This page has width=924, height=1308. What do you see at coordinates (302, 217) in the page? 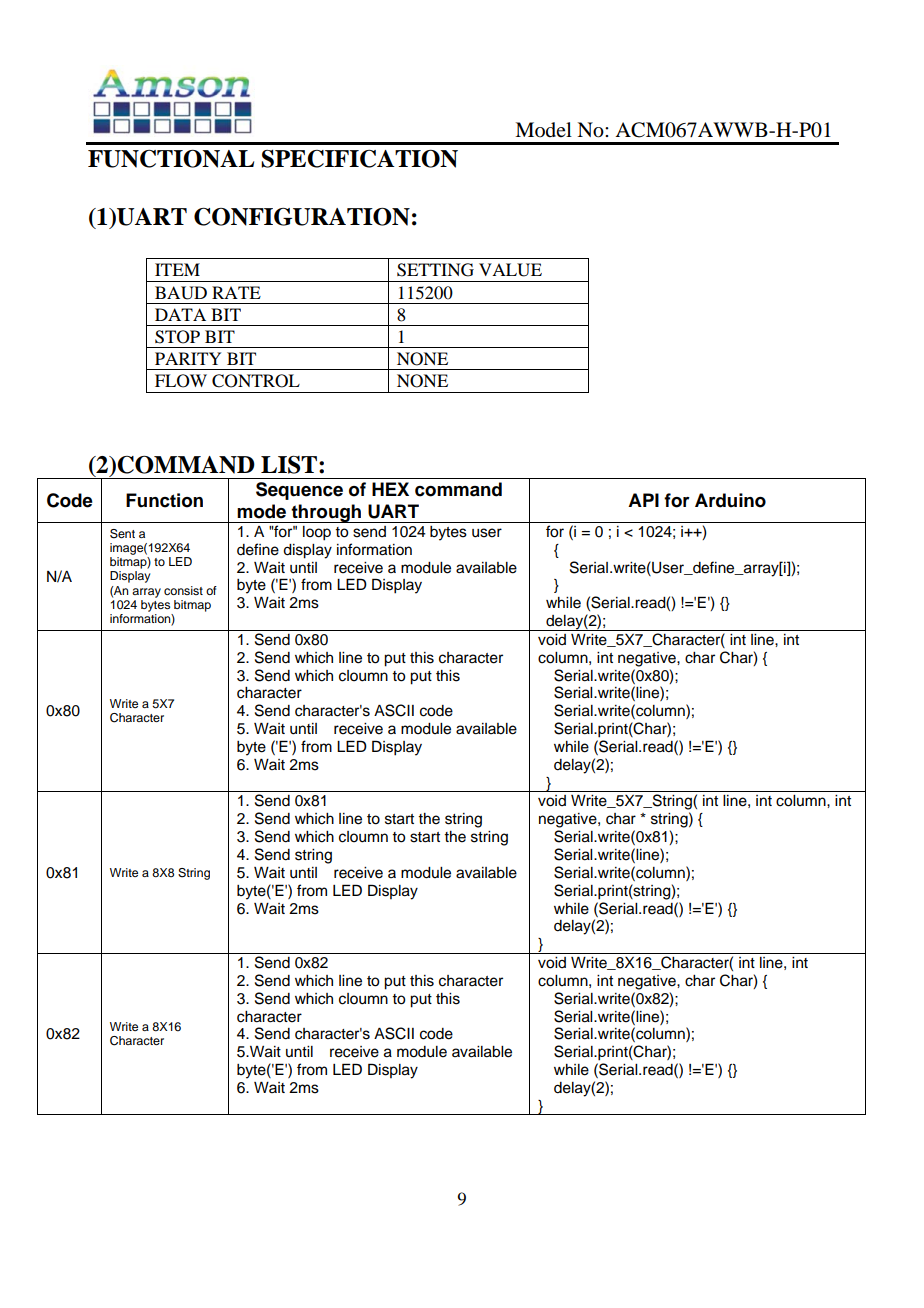
I see `CONFIGURATION` at bounding box center [302, 217].
